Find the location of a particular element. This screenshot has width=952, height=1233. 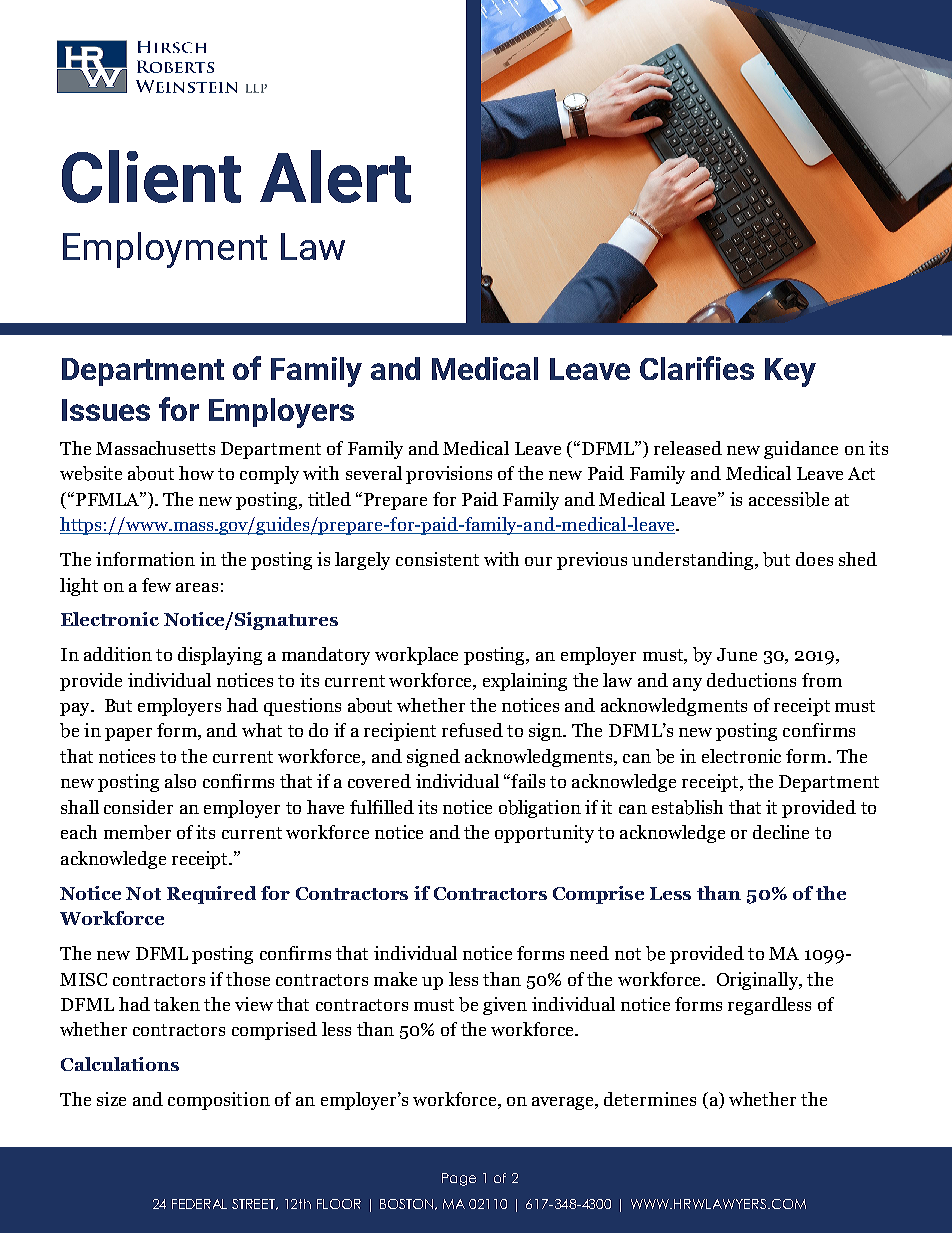

Alert is located at coordinates (335, 176).
